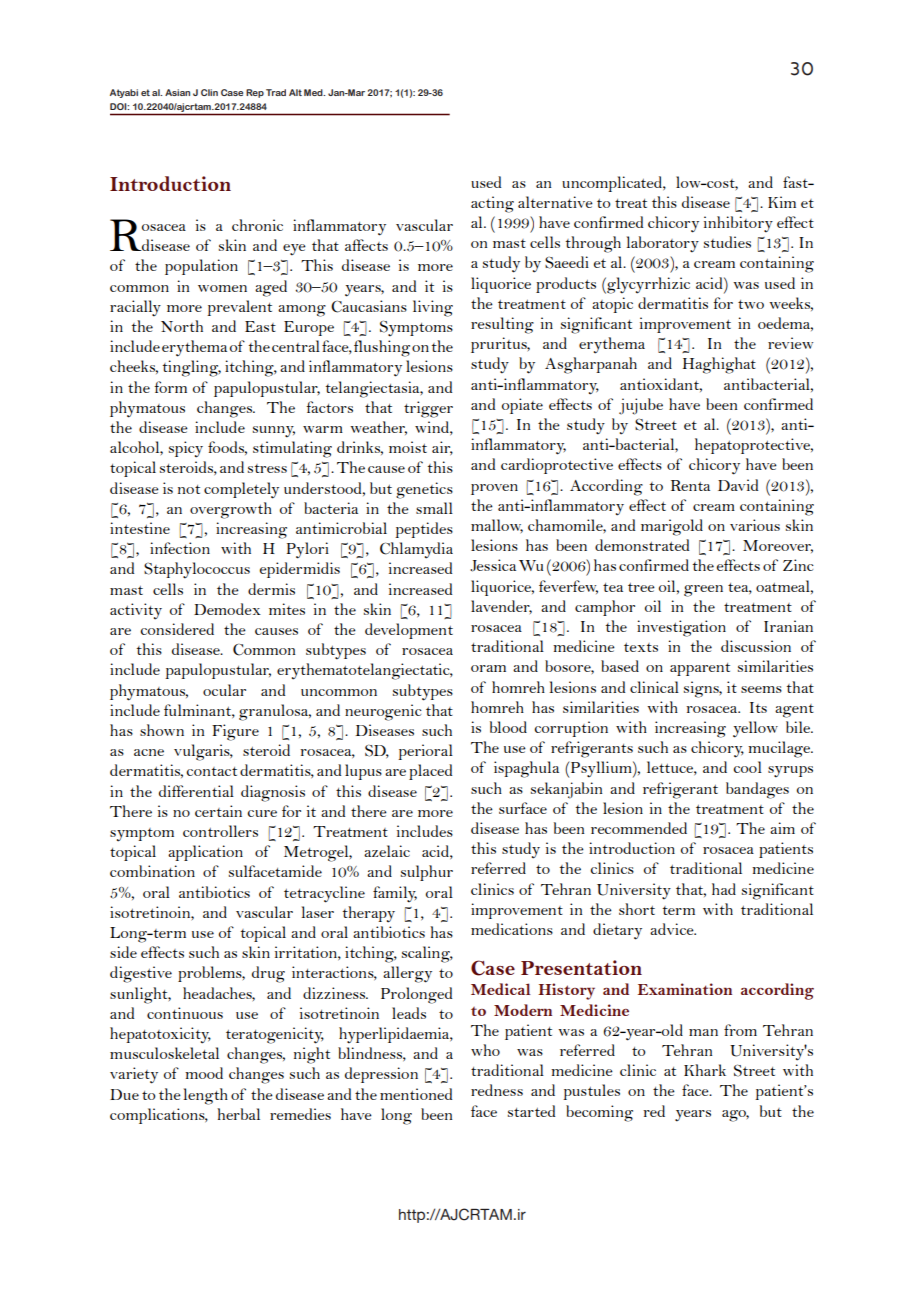 This page has height=1308, width=924. Describe the element at coordinates (613, 184) in the page. I see `uncomplicated` at that location.
